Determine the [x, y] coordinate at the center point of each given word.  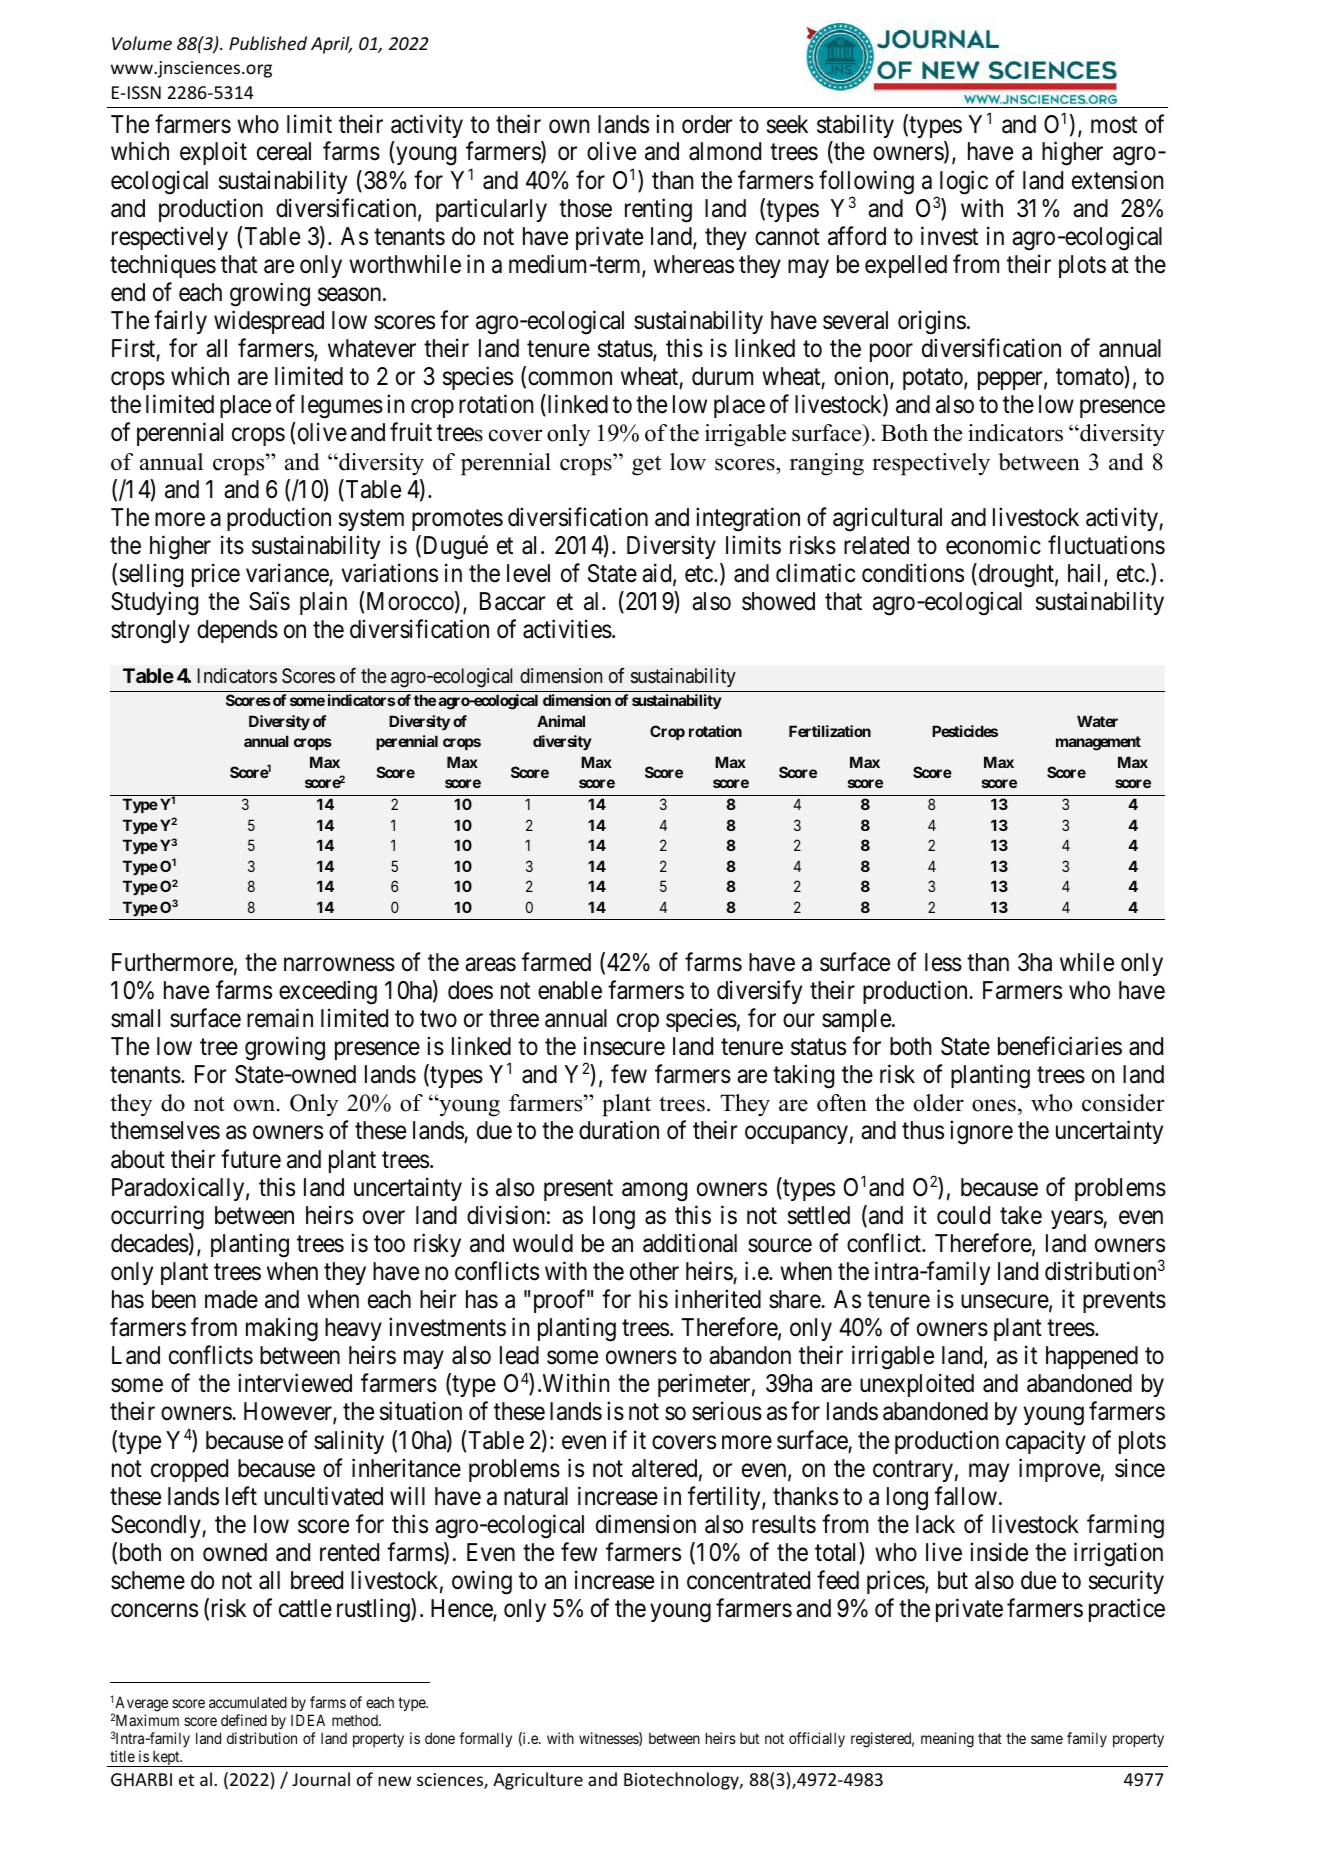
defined [244, 1720]
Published [268, 43]
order [707, 124]
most [1114, 125]
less [943, 962]
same [1047, 1739]
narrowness [339, 965]
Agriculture [538, 1781]
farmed [556, 962]
